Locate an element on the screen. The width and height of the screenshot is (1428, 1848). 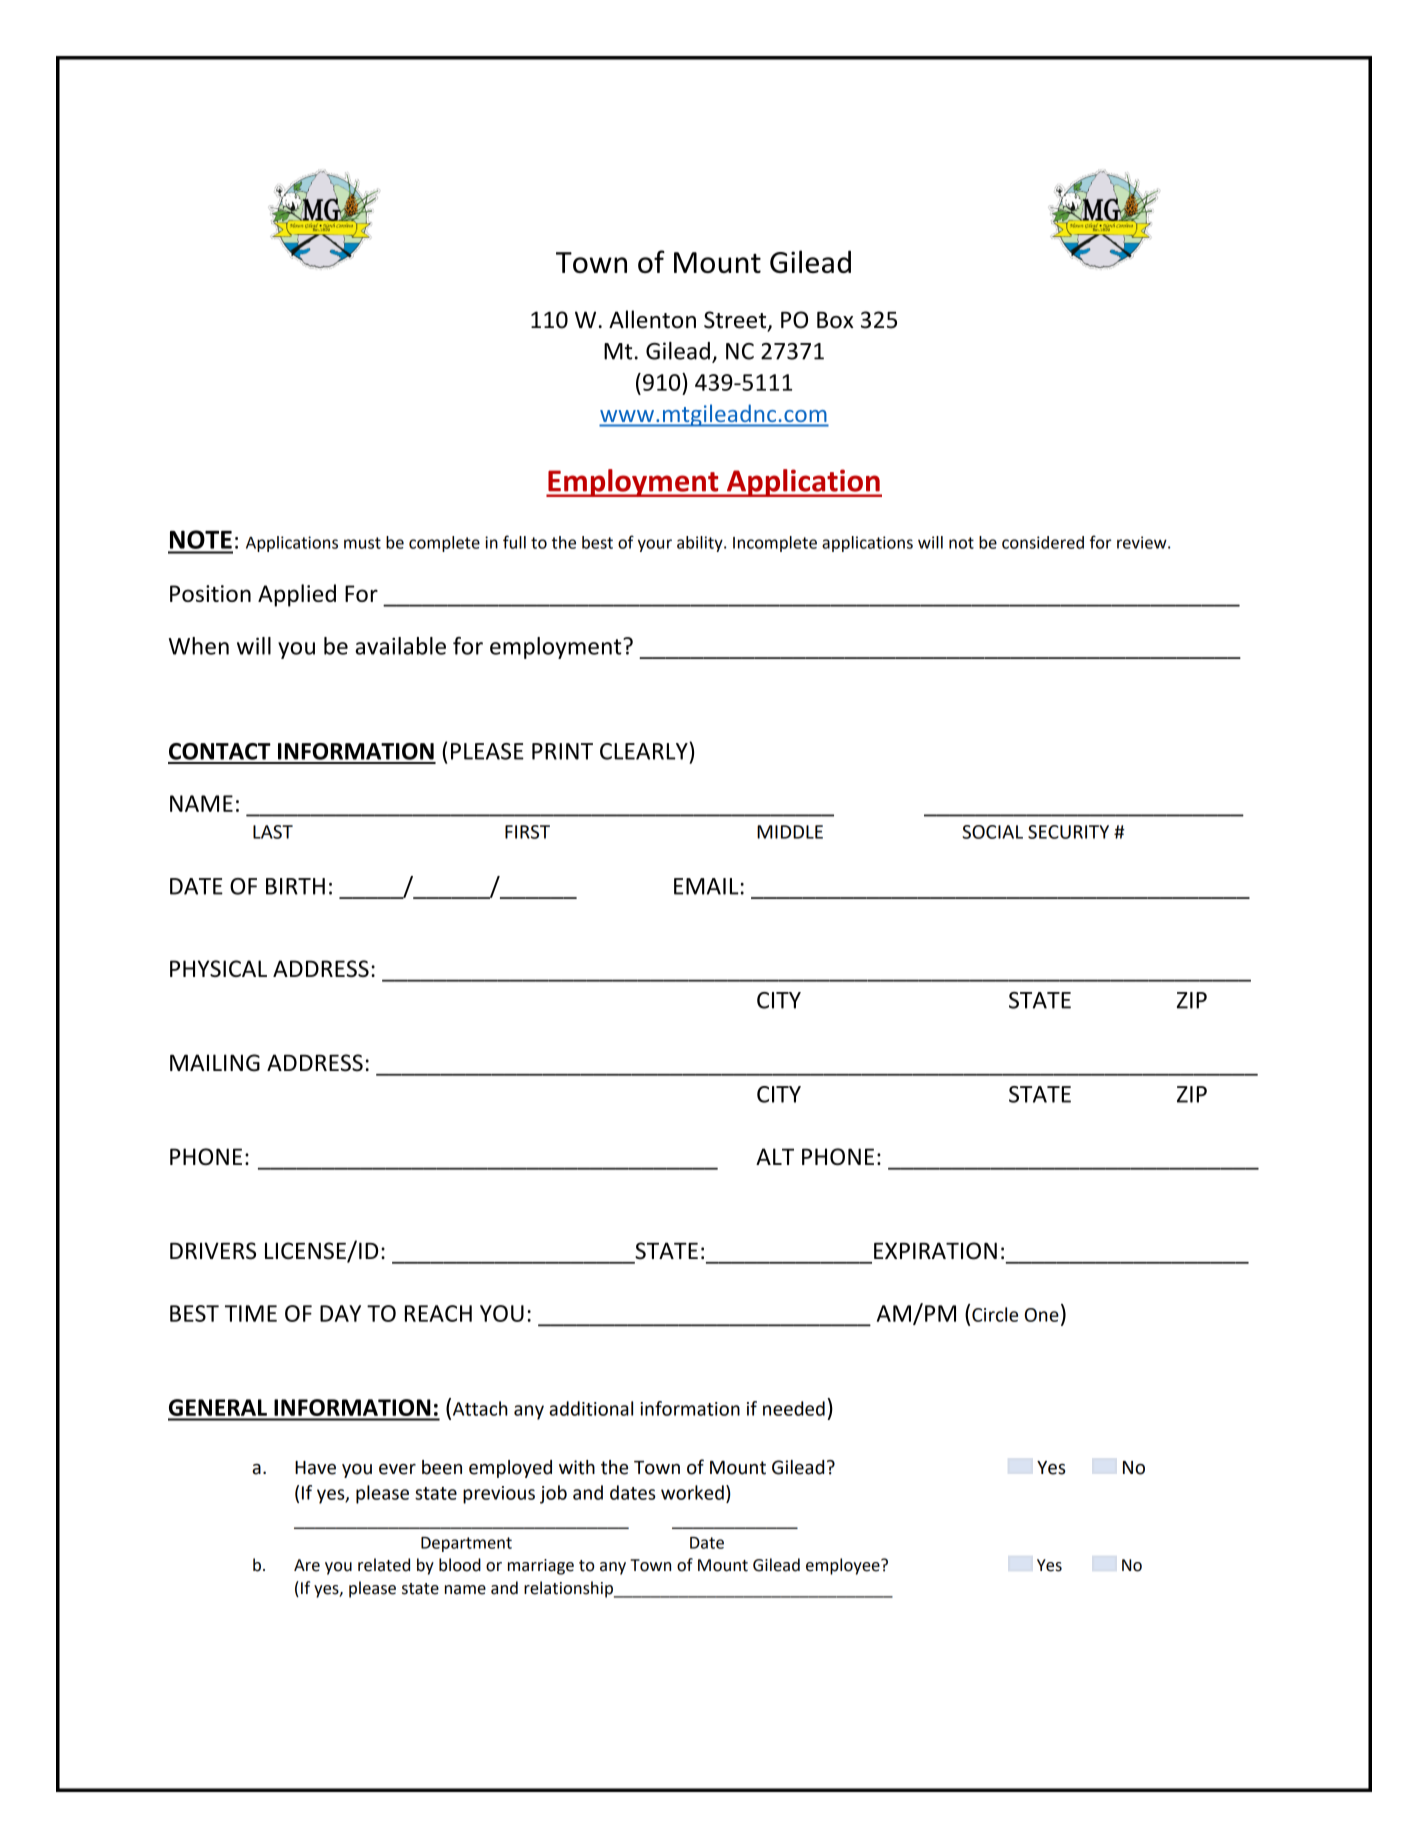
Street is located at coordinates (736, 321).
